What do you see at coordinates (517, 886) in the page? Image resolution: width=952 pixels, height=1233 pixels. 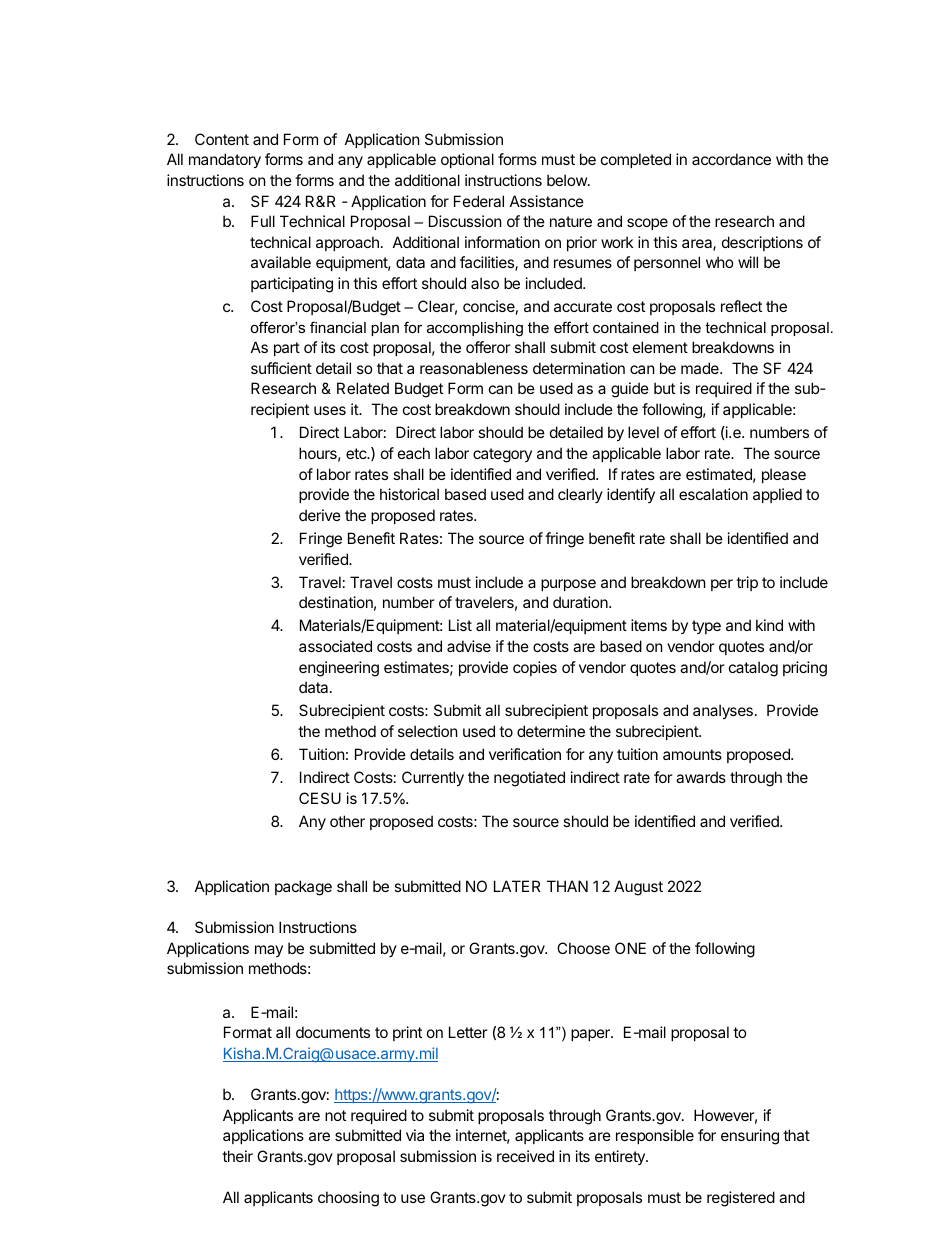 I see `LATER` at bounding box center [517, 886].
